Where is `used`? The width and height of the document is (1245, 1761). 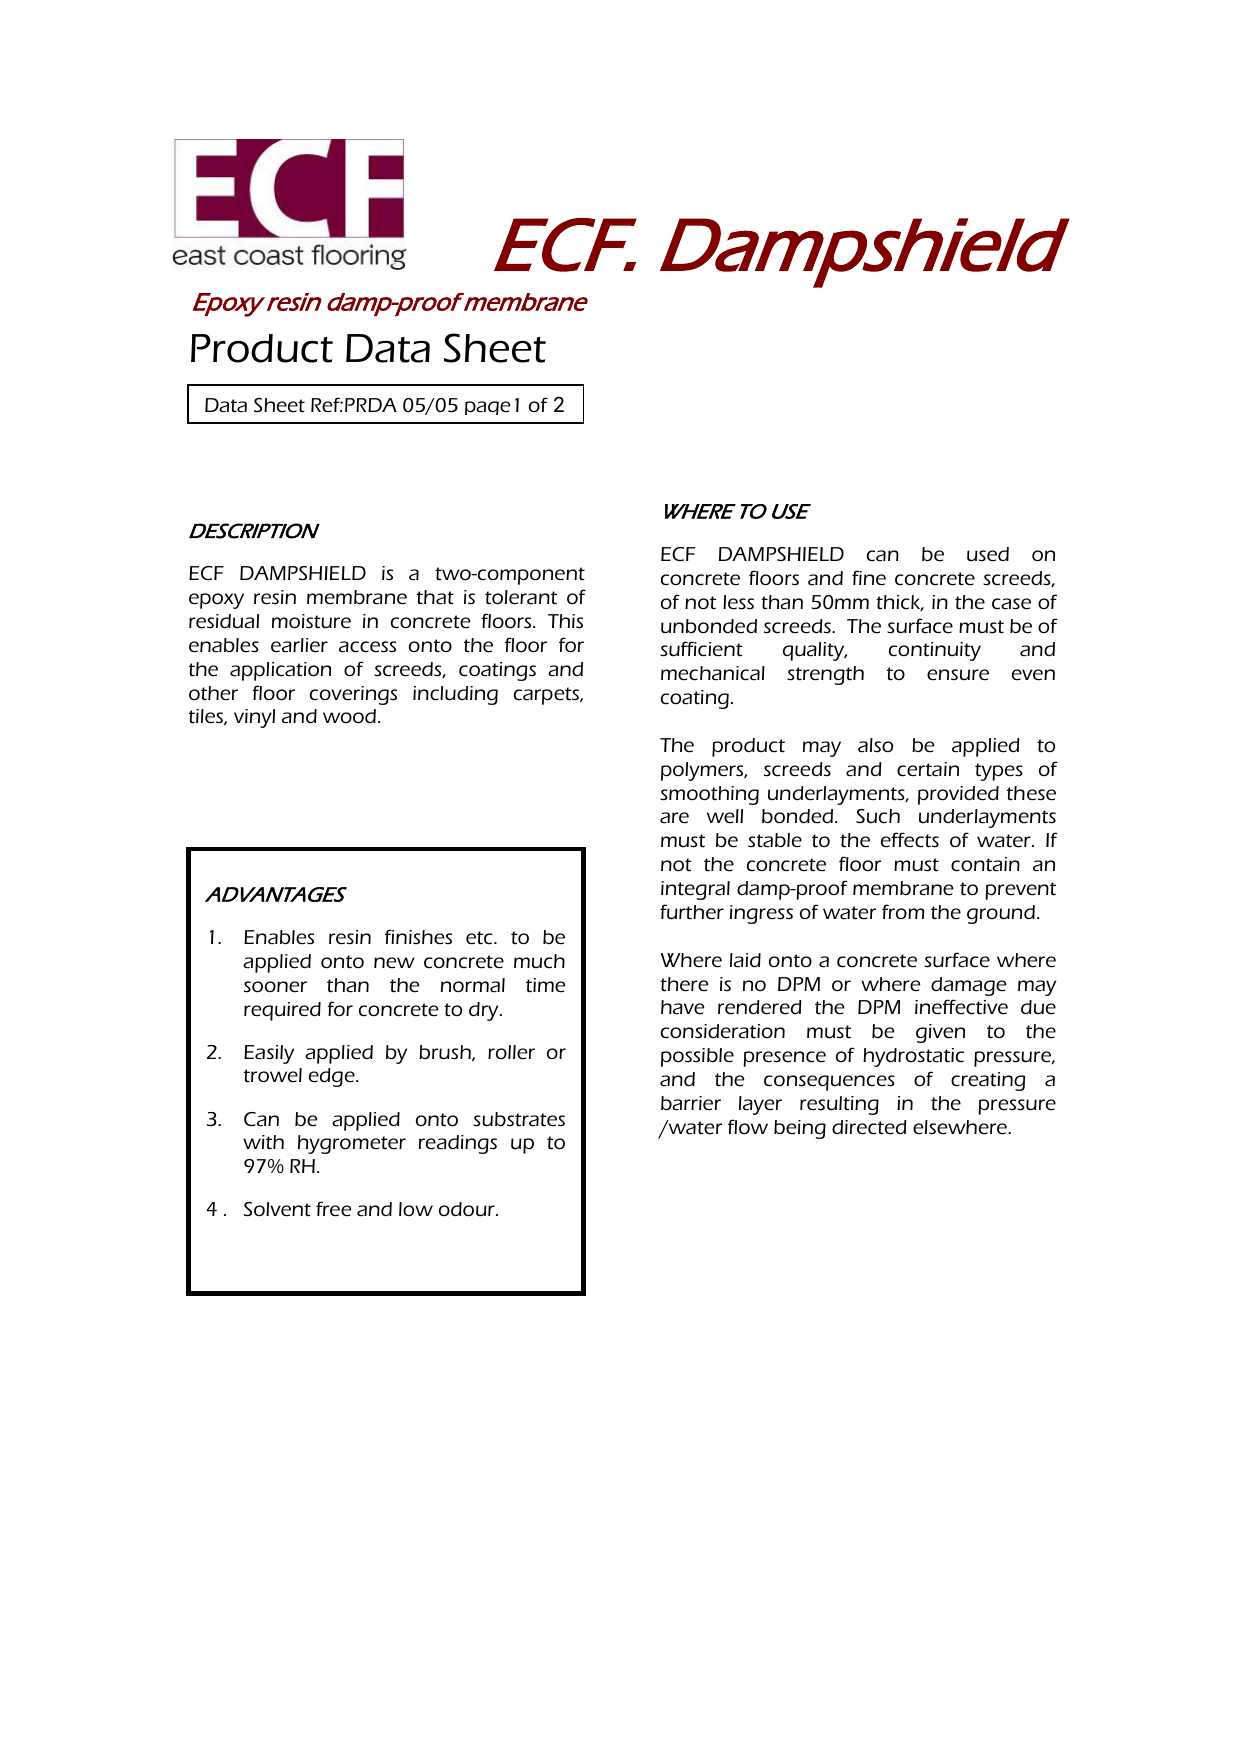 used is located at coordinates (988, 554).
